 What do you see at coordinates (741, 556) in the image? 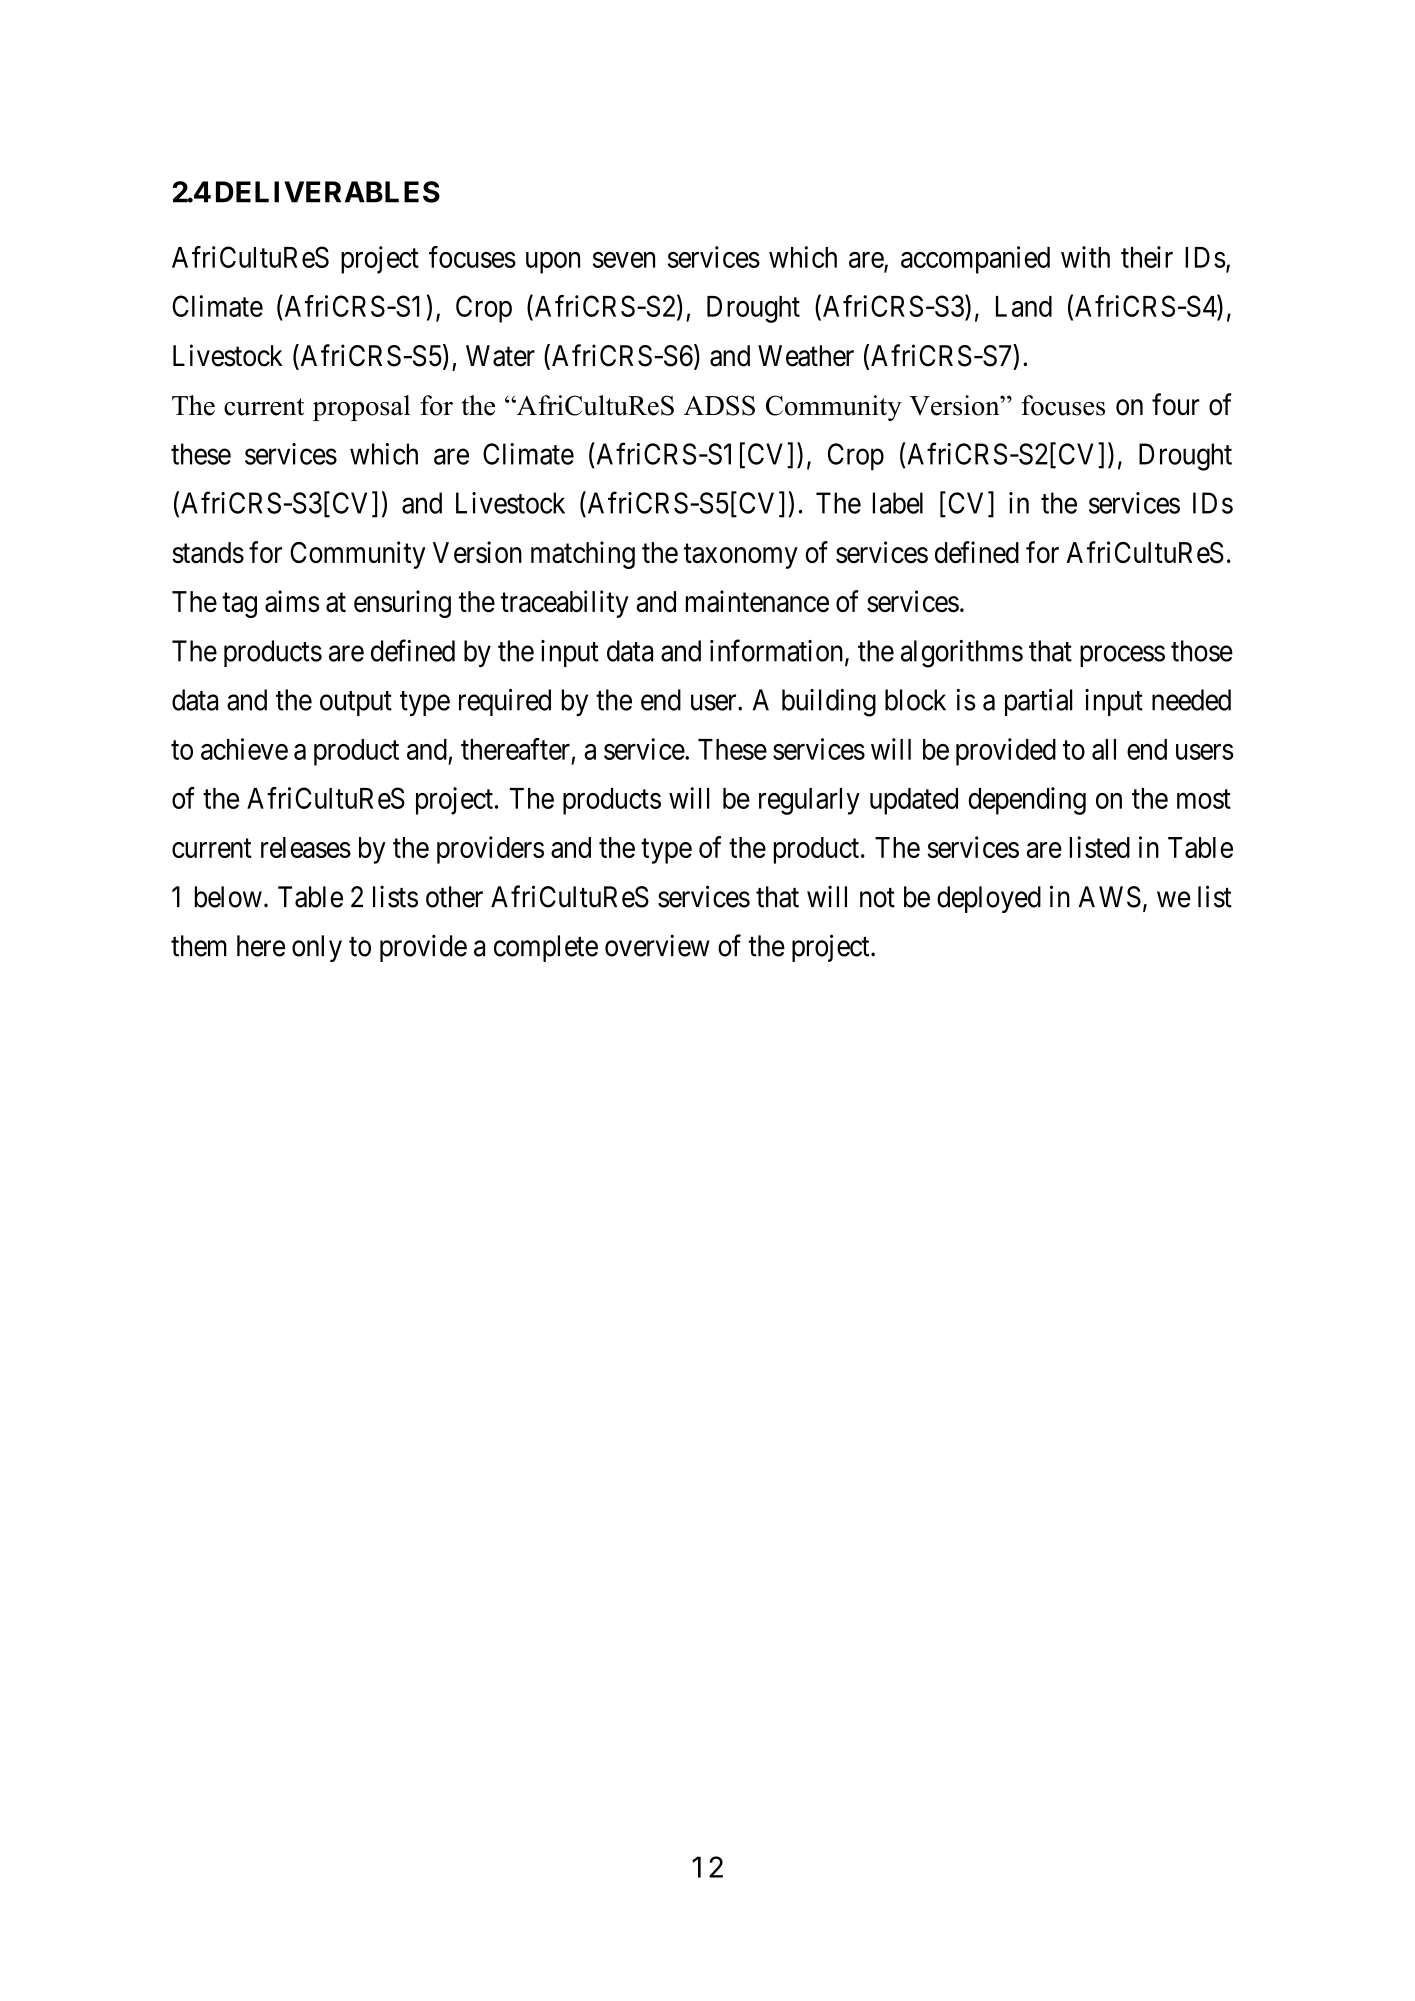
I see `taxonomy` at bounding box center [741, 556].
